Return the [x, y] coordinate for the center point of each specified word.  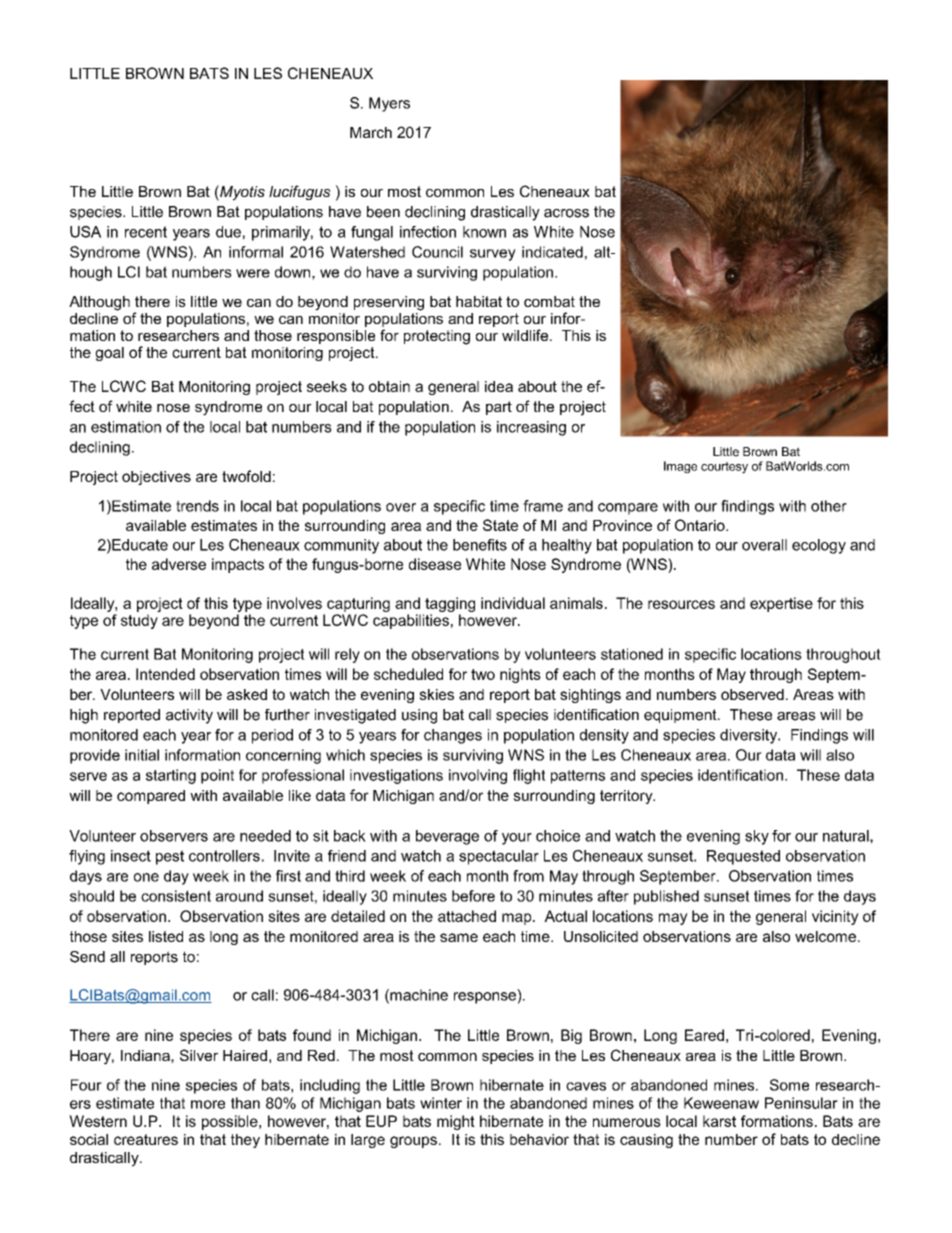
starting [171, 776]
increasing [531, 428]
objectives [156, 478]
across [566, 213]
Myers [389, 104]
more [208, 1104]
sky [757, 837]
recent [146, 232]
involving [478, 776]
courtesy [724, 468]
